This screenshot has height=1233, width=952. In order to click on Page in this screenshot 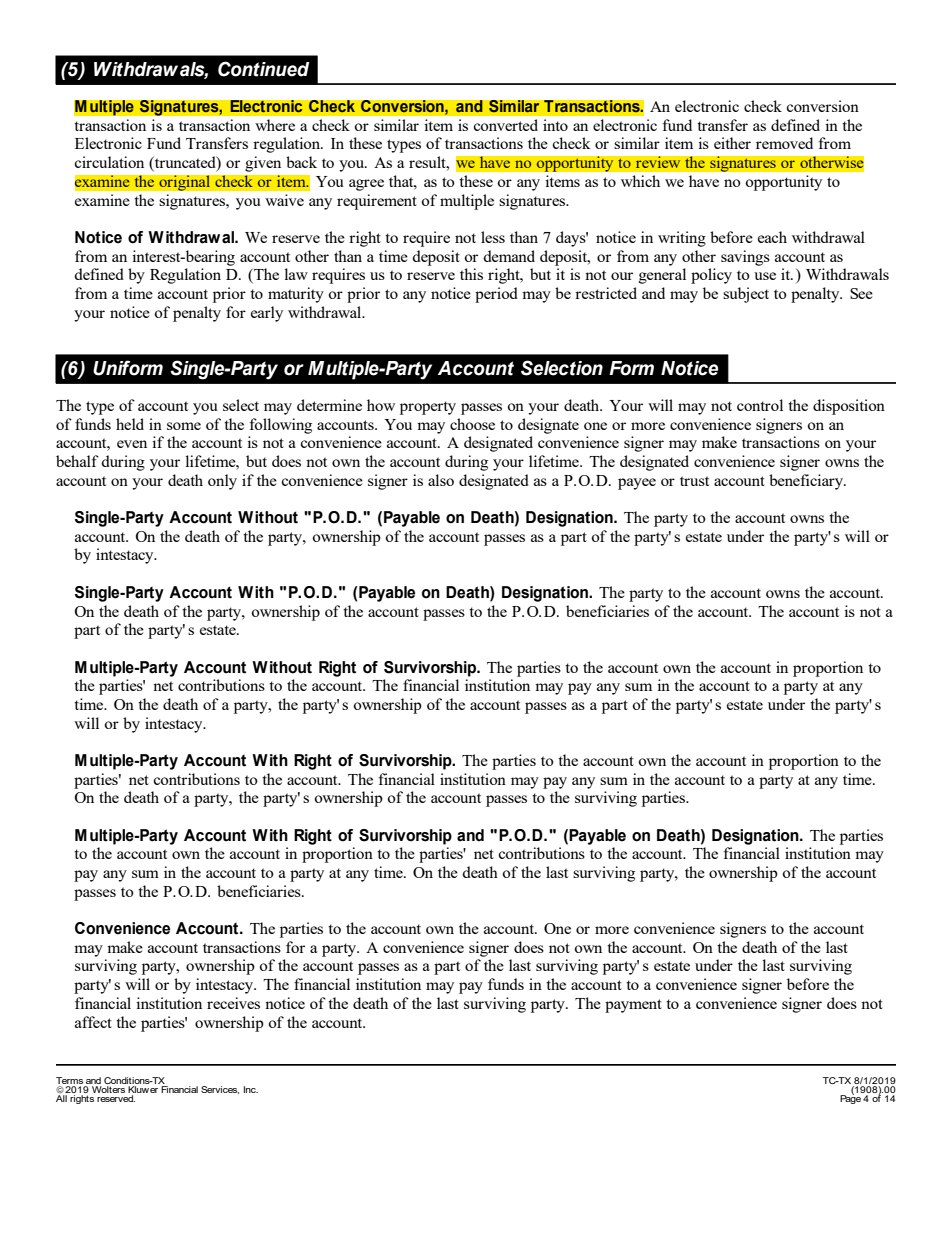, I will do `click(850, 1098)`.
